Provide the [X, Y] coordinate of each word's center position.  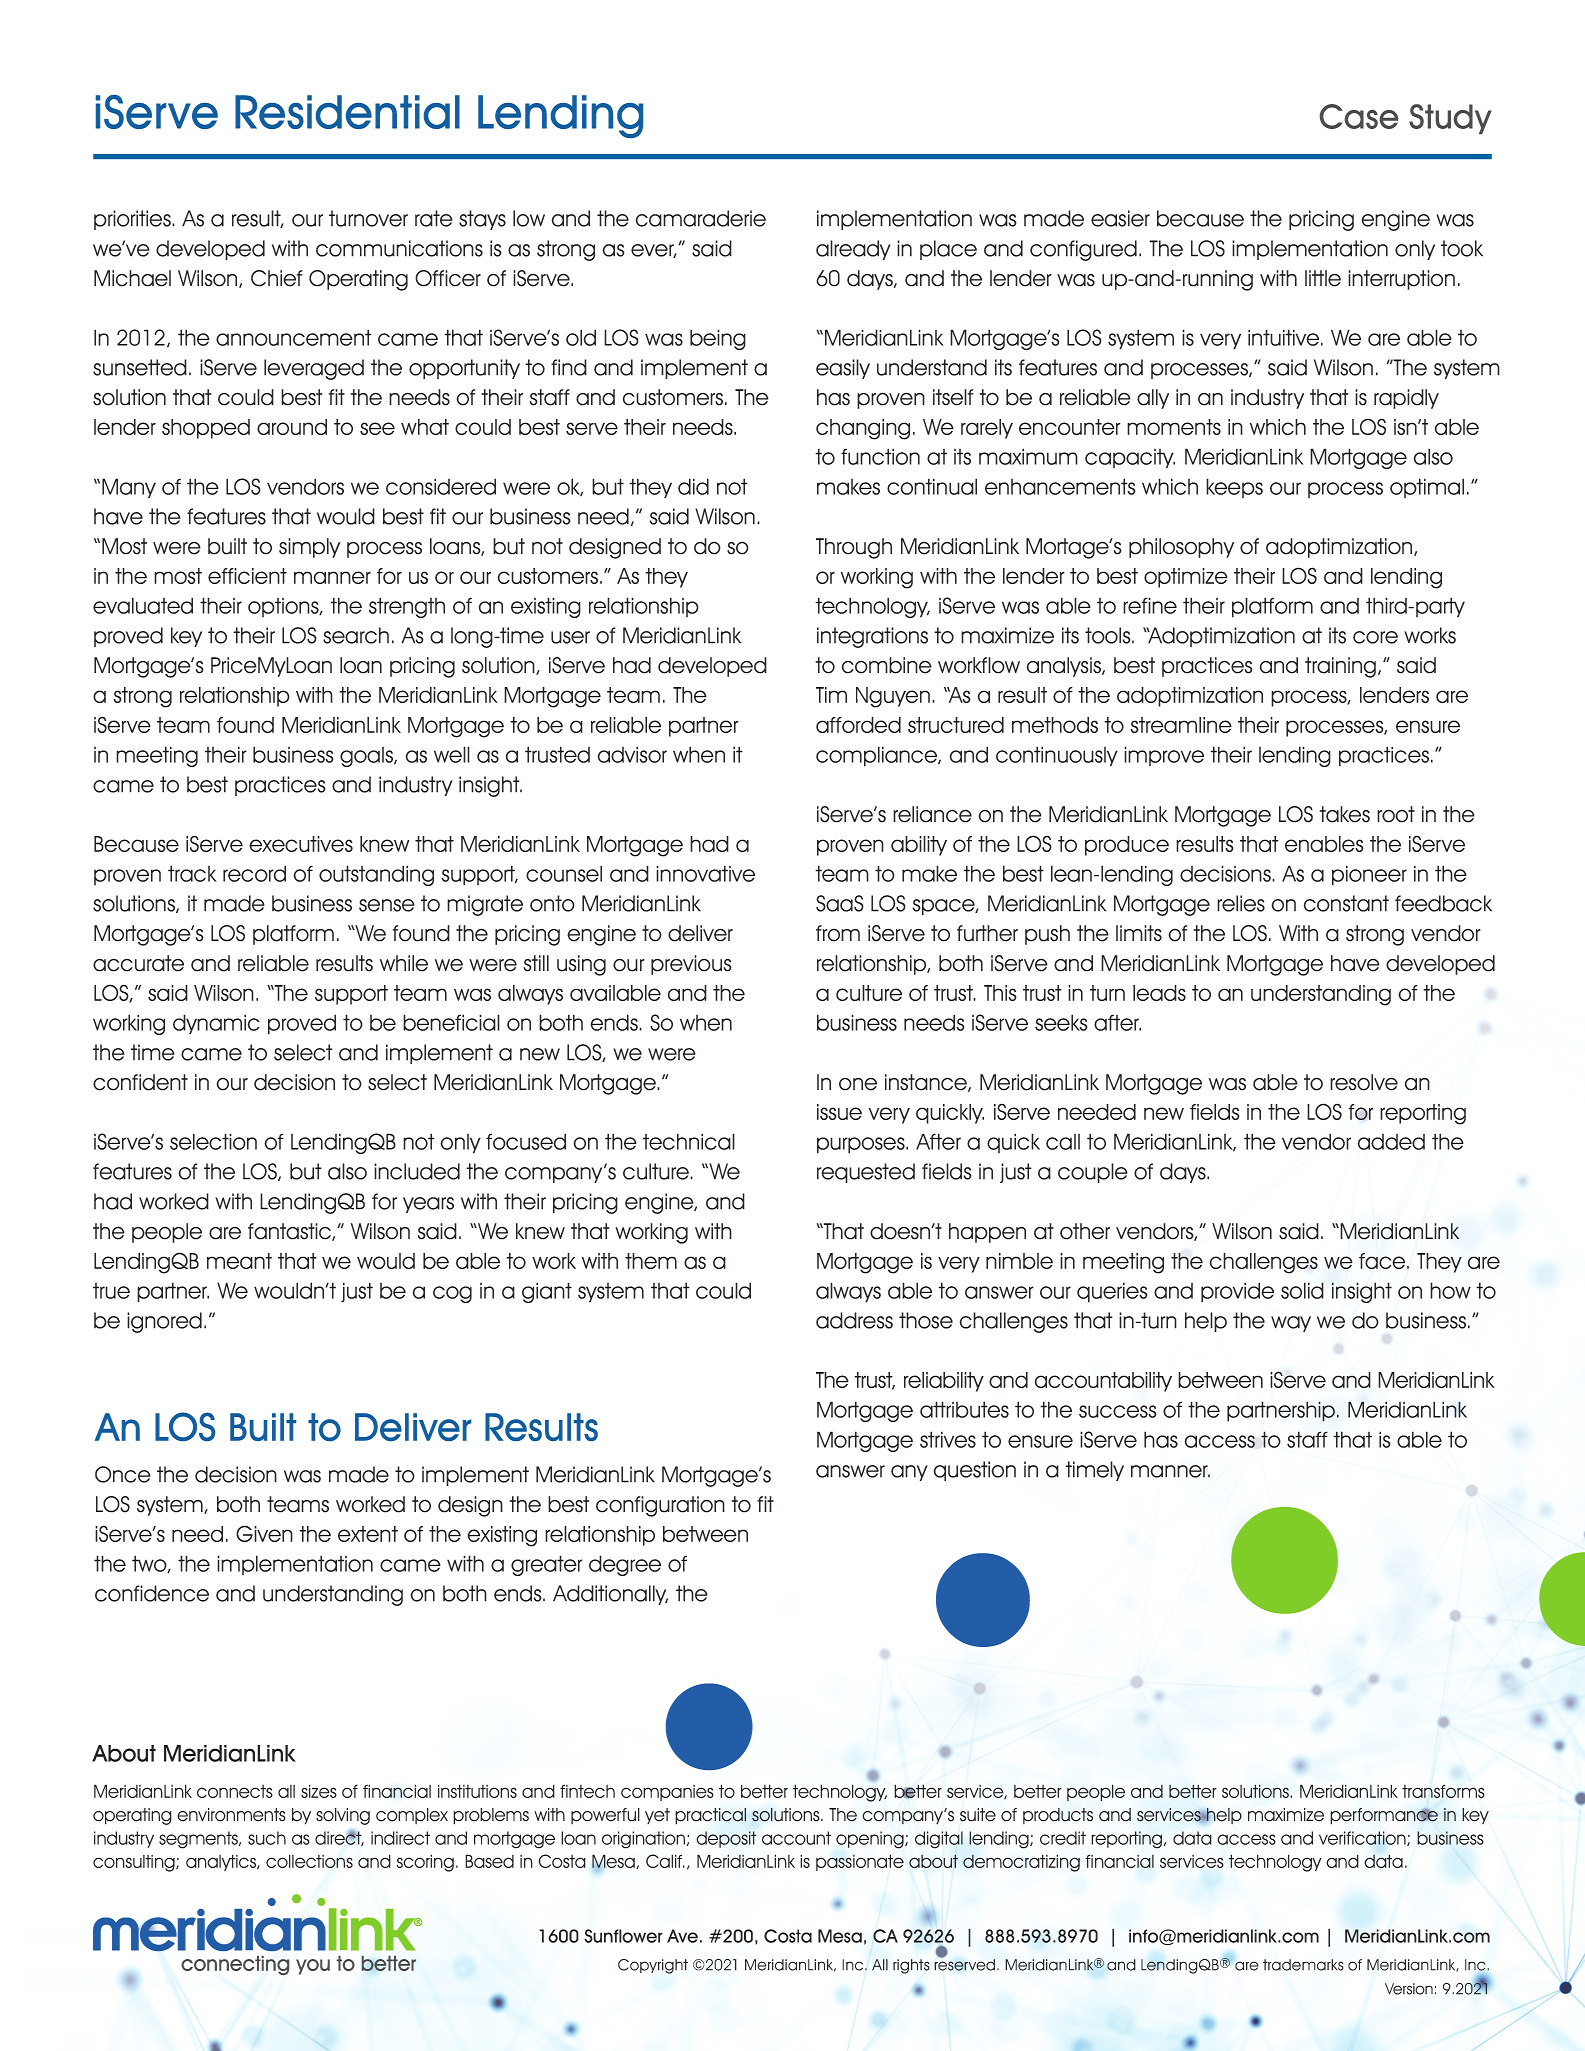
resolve [1364, 1082]
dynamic [216, 1024]
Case [1359, 116]
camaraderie [700, 218]
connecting [235, 1965]
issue [839, 1112]
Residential [347, 112]
